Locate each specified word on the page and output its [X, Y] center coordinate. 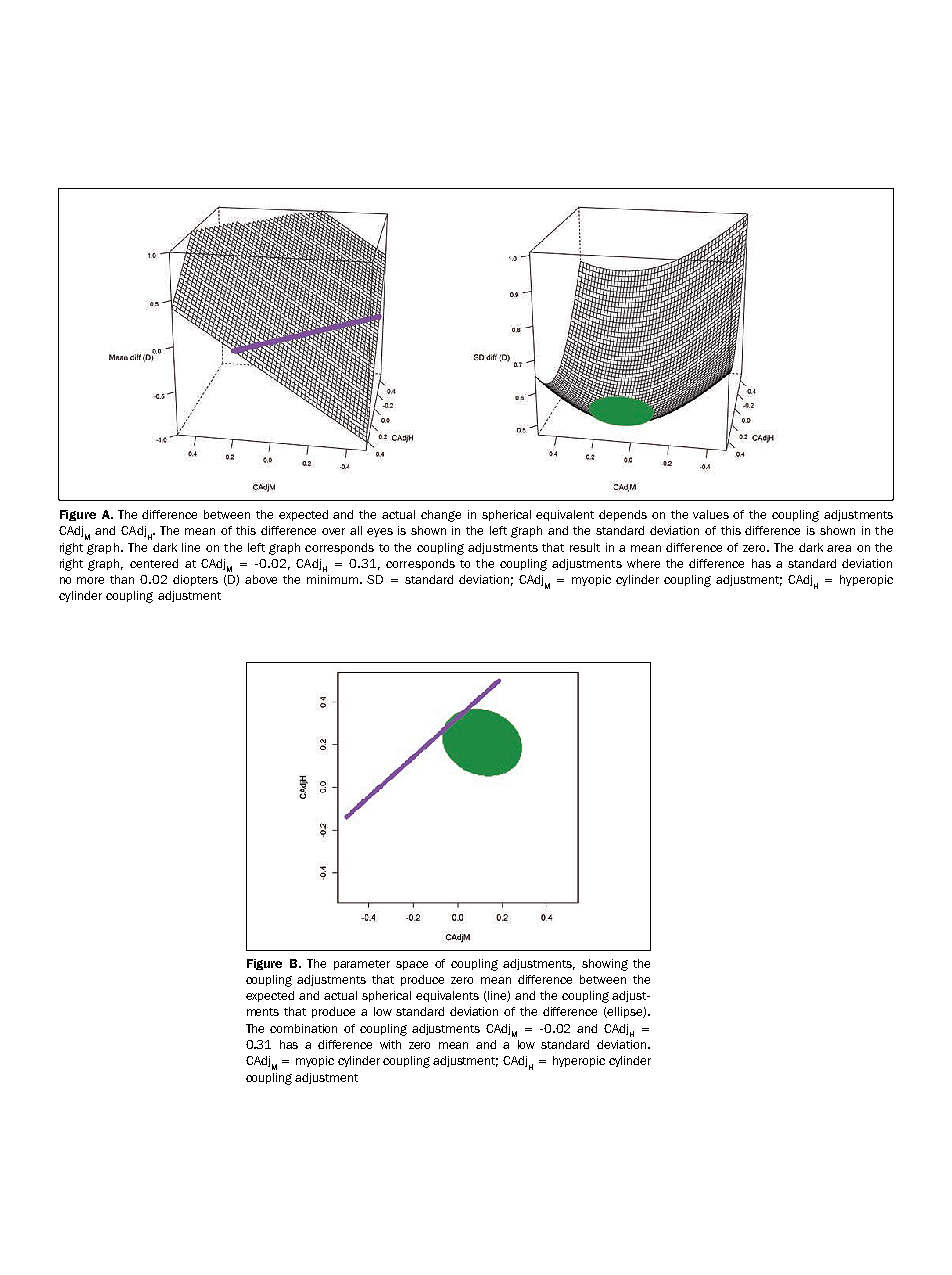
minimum [334, 579]
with [390, 1044]
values [711, 514]
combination [303, 1028]
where [643, 563]
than [122, 579]
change [441, 516]
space [412, 965]
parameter [362, 965]
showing [605, 965]
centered [154, 563]
